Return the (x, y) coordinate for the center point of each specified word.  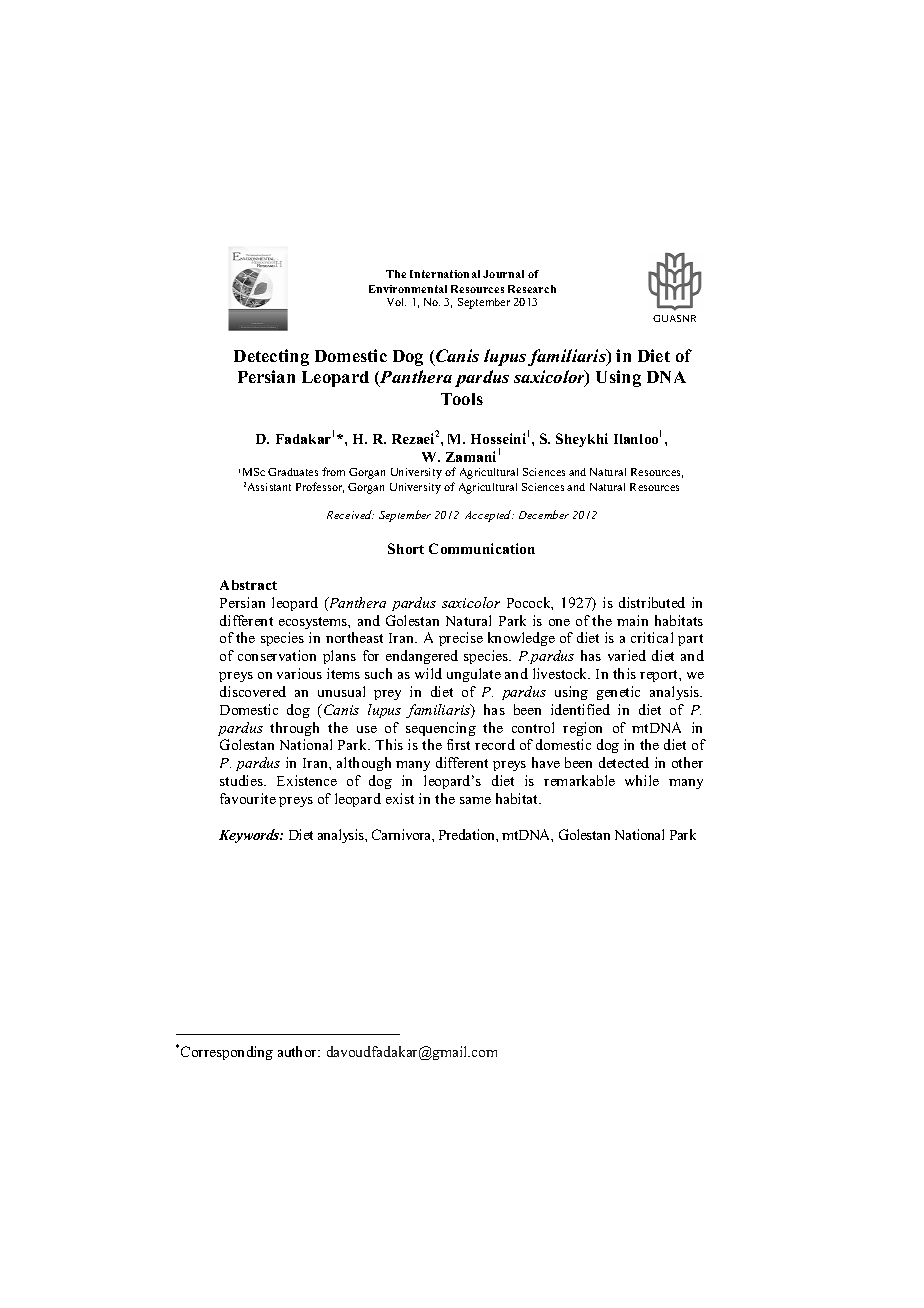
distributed (652, 602)
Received (350, 514)
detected (624, 762)
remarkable (579, 780)
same (475, 800)
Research (532, 289)
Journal (503, 274)
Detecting (271, 357)
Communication (482, 548)
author (298, 1051)
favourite (248, 798)
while (642, 780)
